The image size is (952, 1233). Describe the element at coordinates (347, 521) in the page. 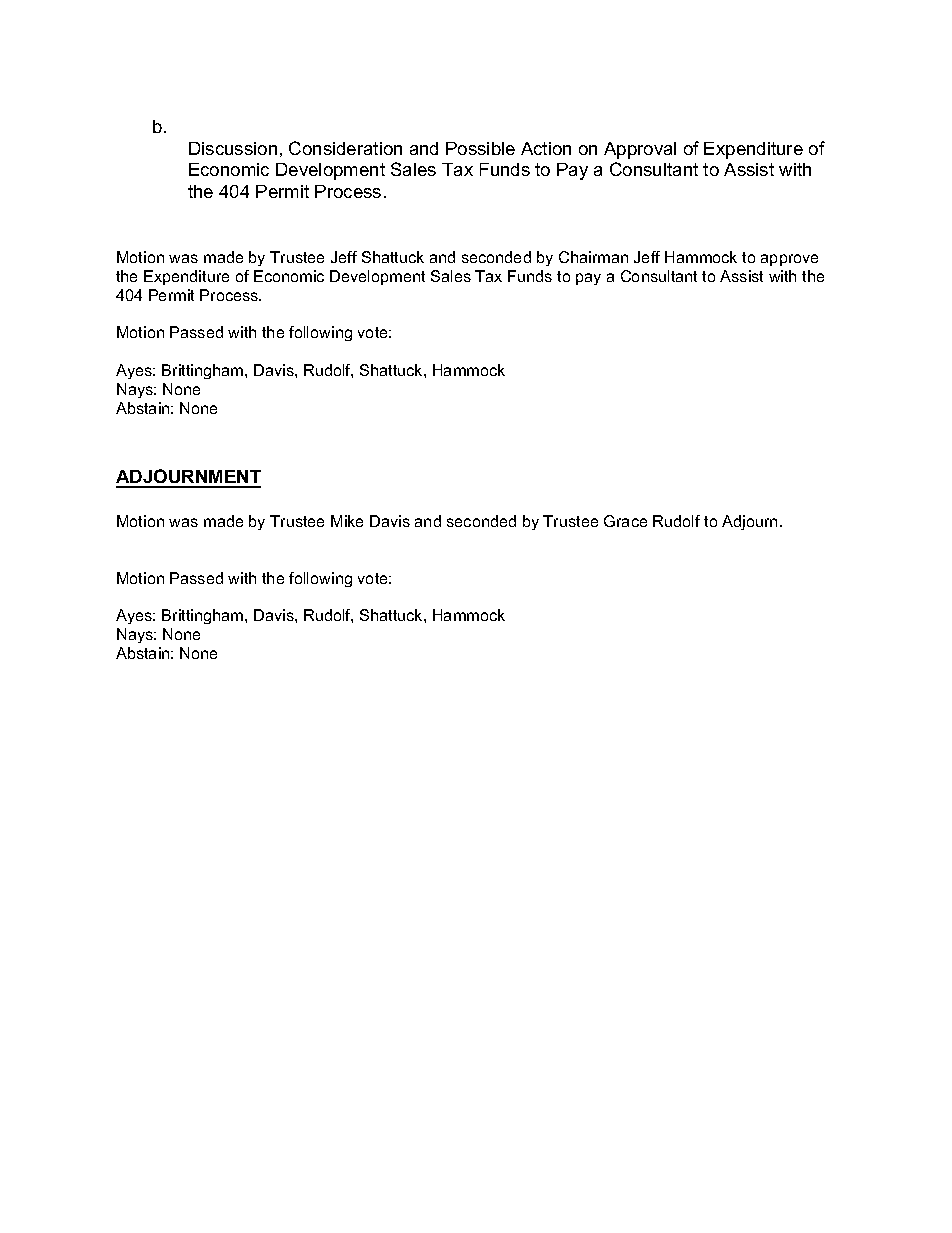

I see `Mike` at that location.
